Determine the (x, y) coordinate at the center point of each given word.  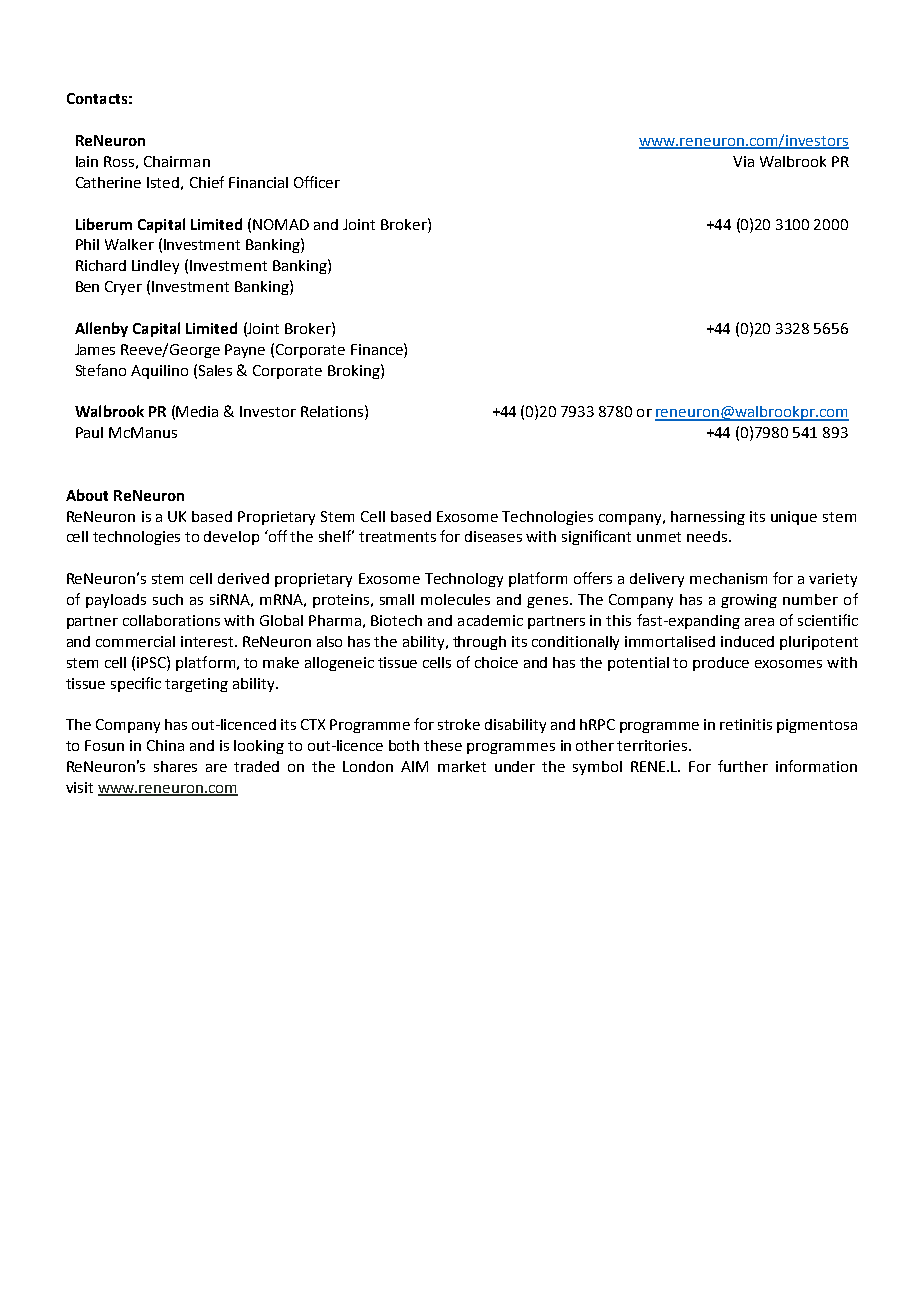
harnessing (708, 518)
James (95, 349)
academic (490, 620)
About (87, 495)
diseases (493, 536)
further (743, 766)
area (759, 622)
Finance (378, 349)
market (462, 766)
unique (794, 518)
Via (743, 161)
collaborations (171, 620)
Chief (207, 182)
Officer (317, 182)
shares (175, 766)
